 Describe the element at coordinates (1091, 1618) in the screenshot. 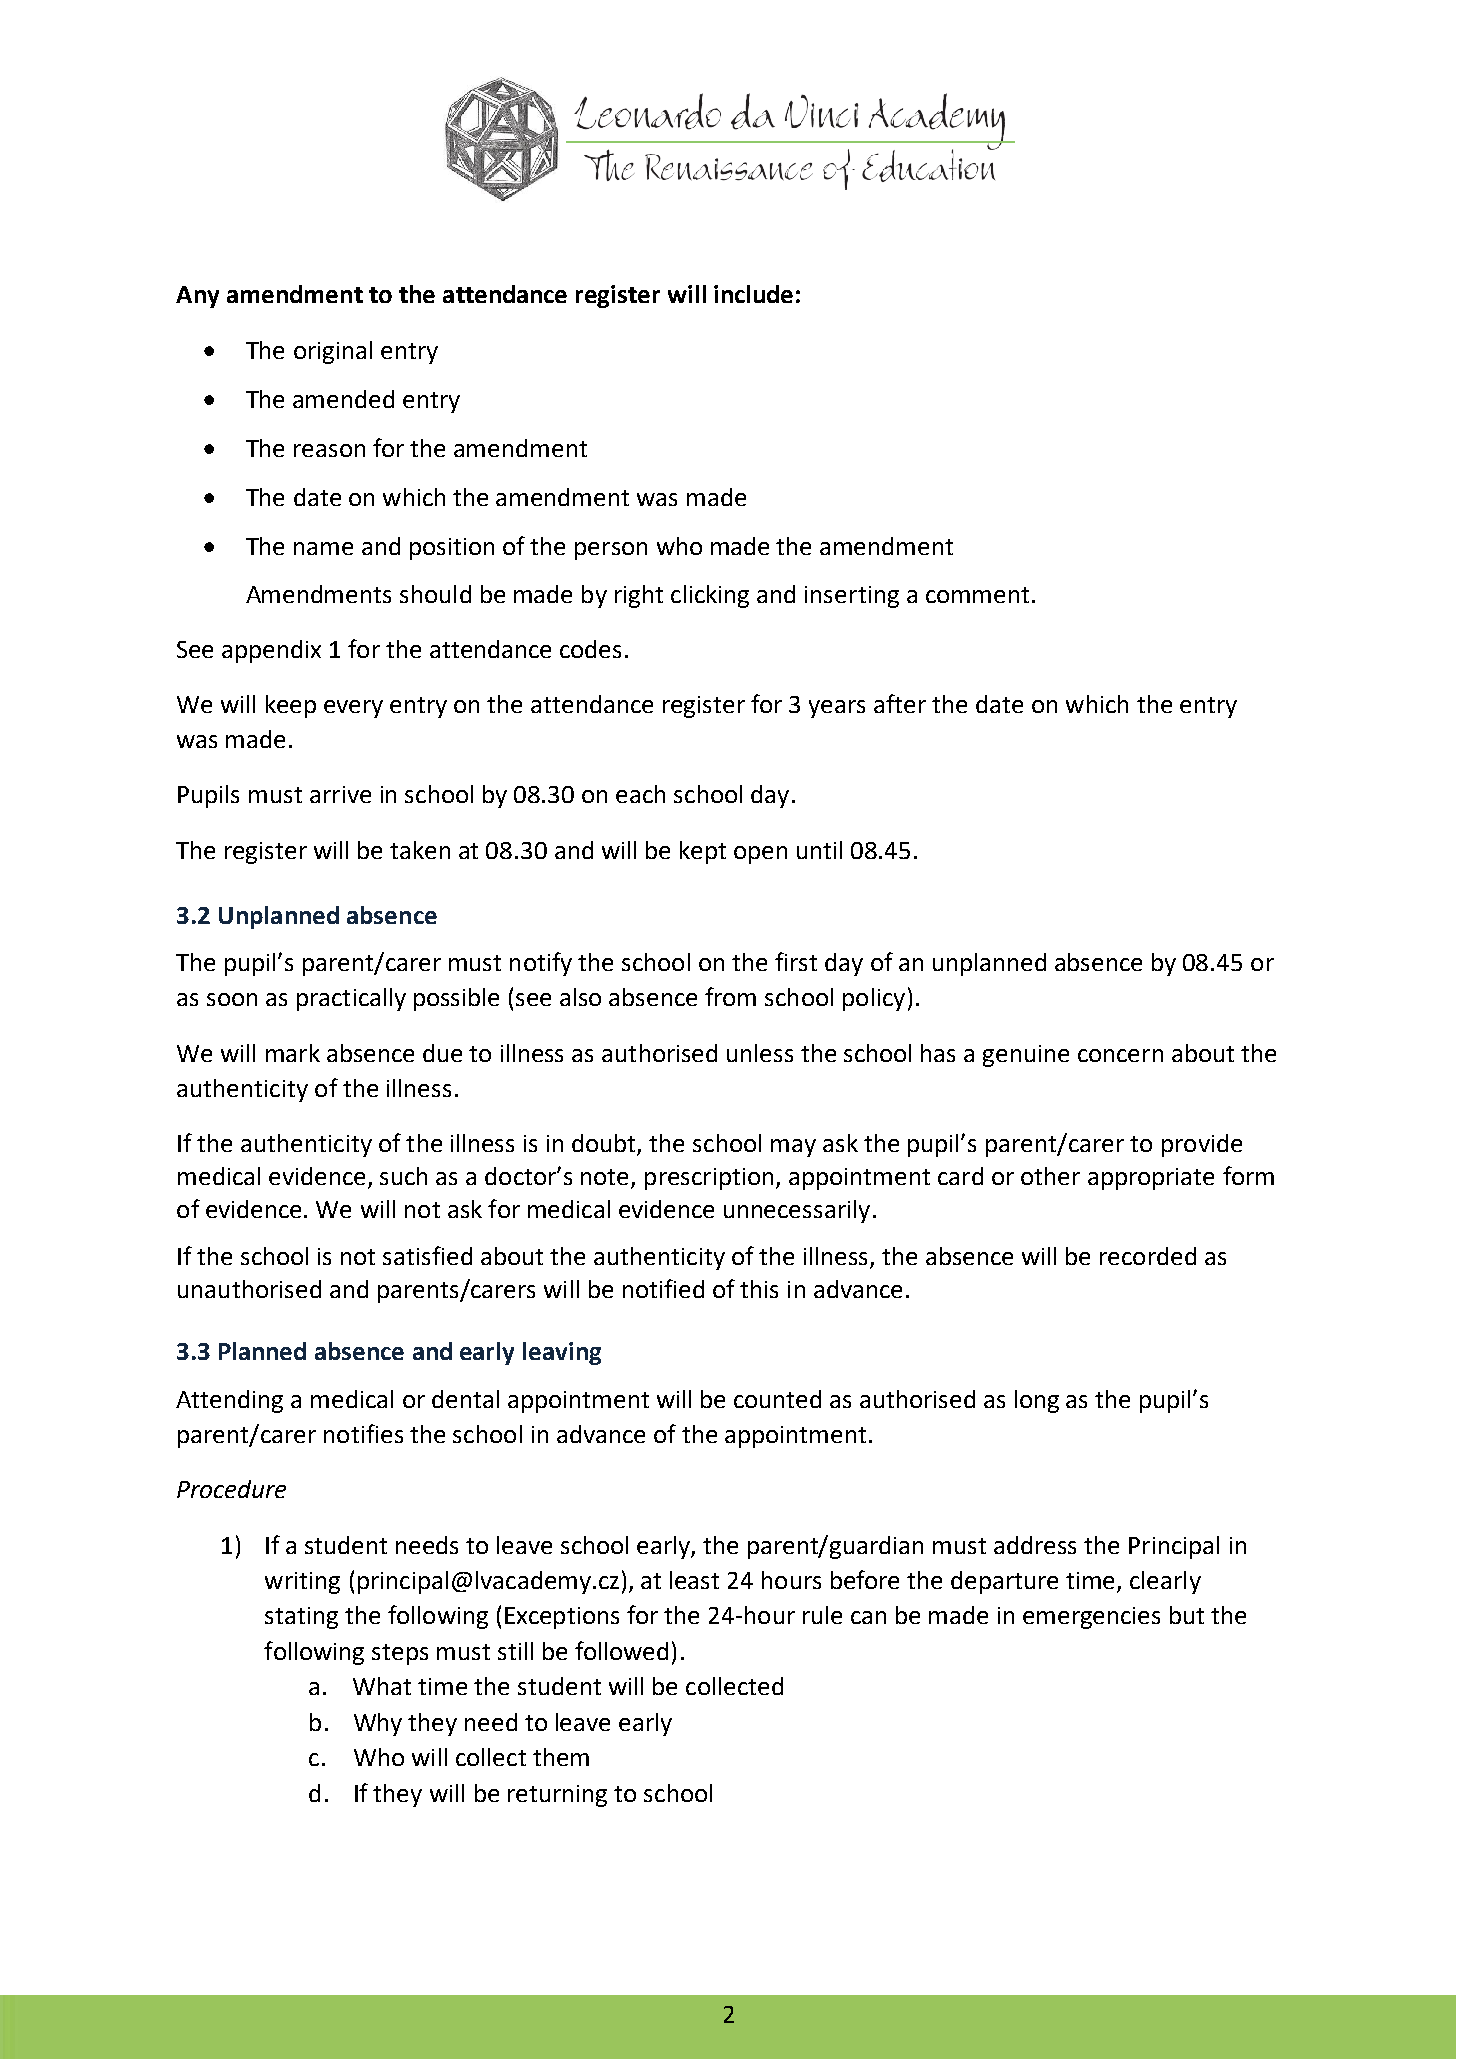

I see `emergencies` at that location.
